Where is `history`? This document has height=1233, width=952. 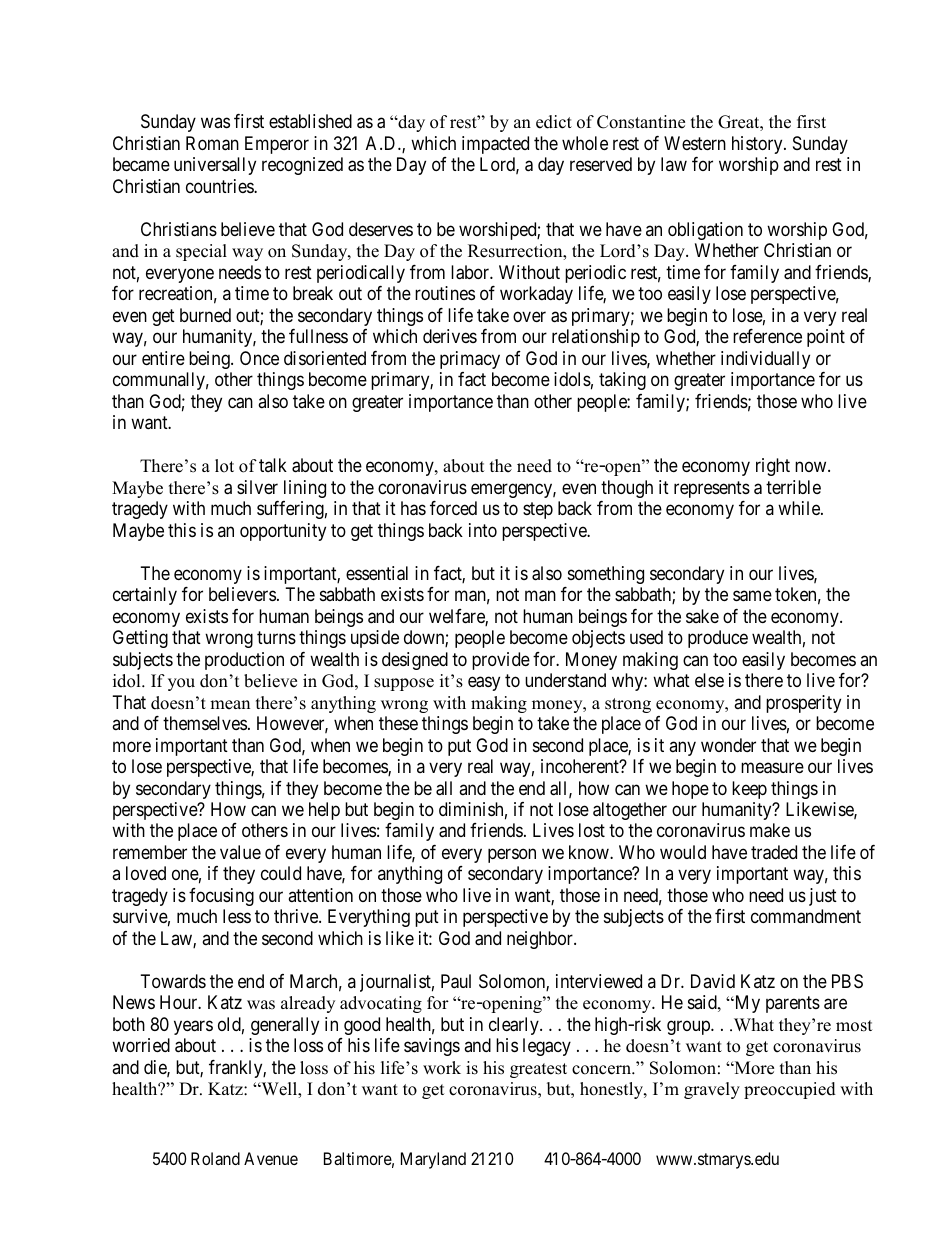 history is located at coordinates (758, 145).
